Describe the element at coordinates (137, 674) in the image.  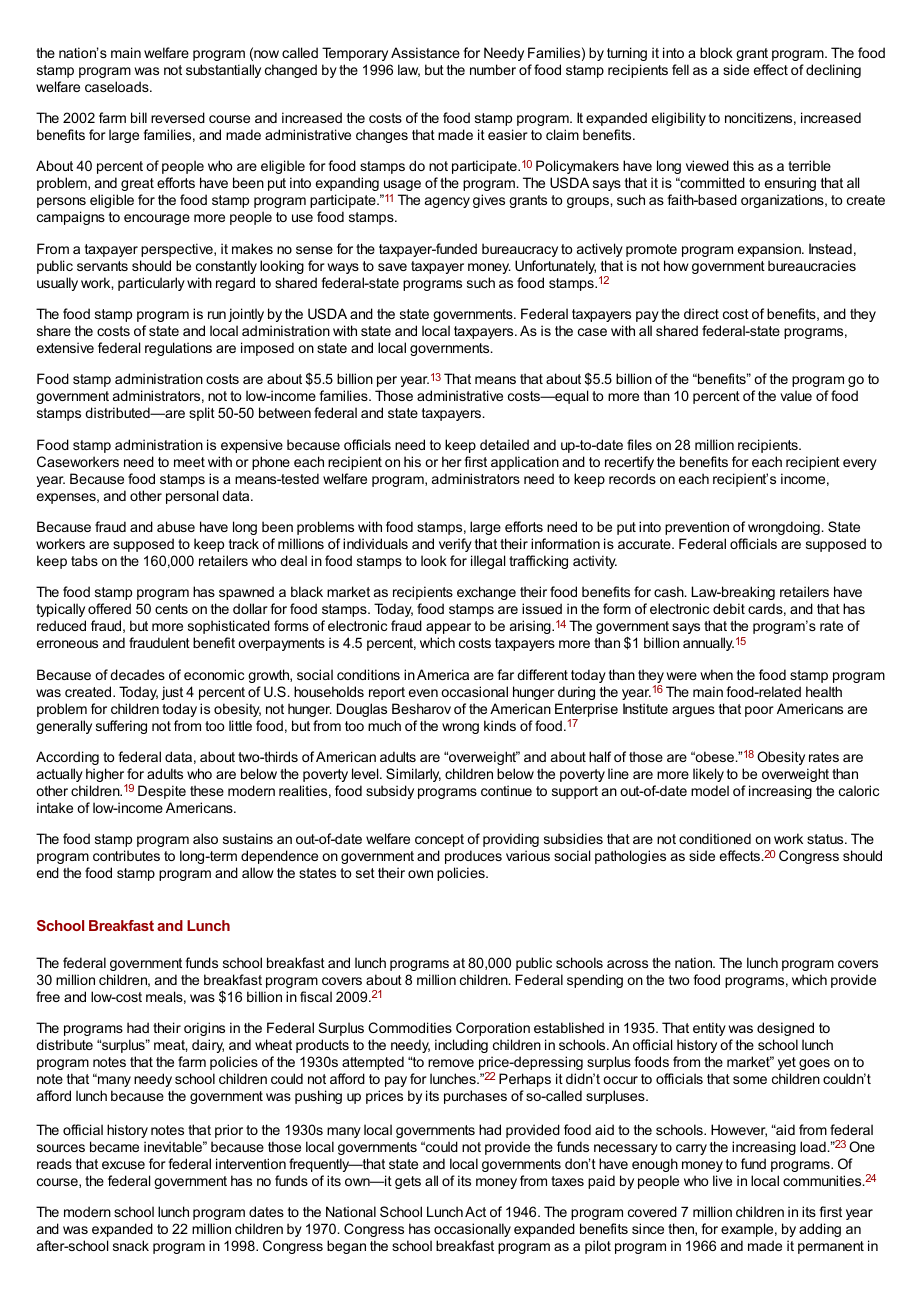
I see `decades` at that location.
